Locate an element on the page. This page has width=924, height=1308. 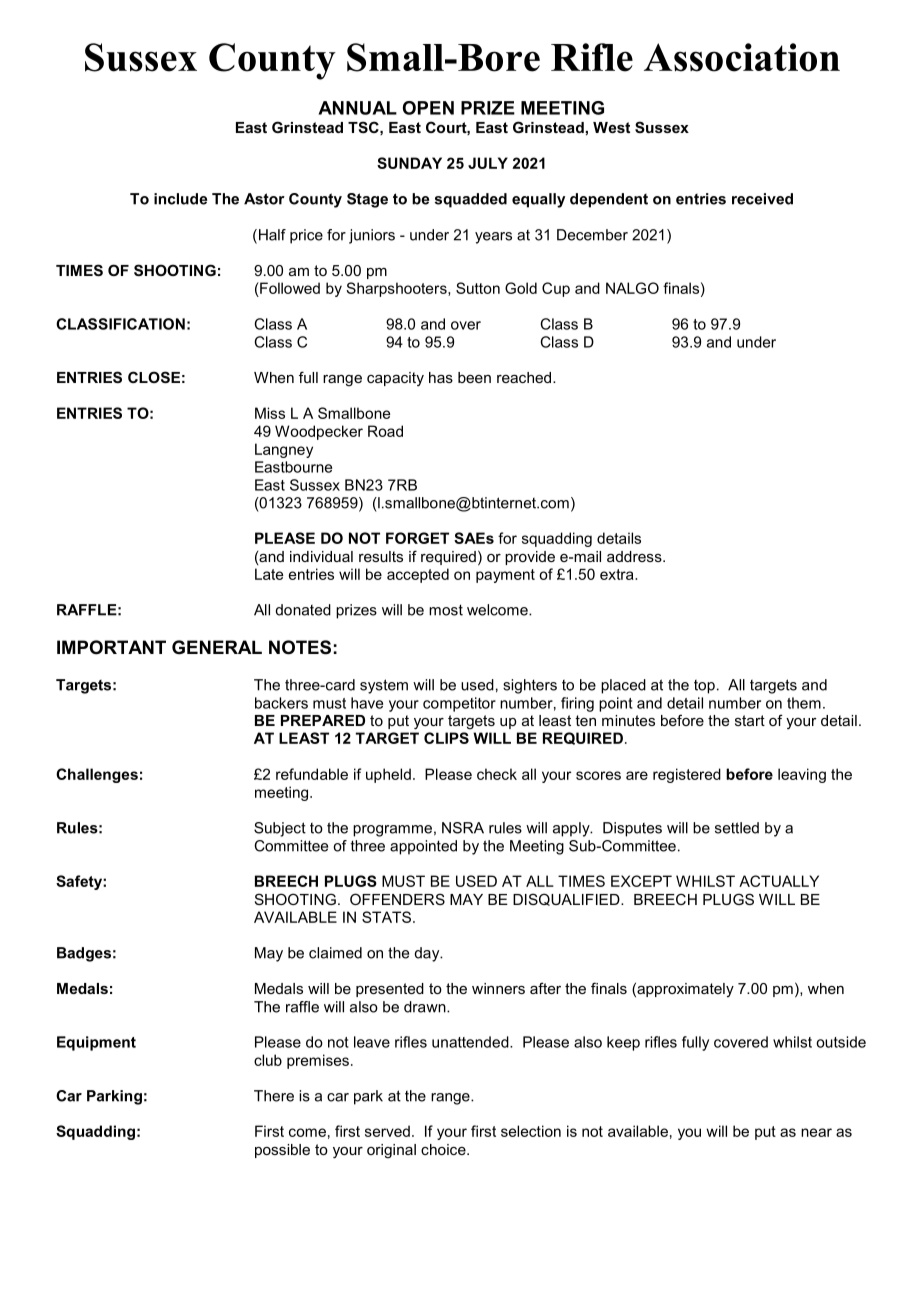
top is located at coordinates (704, 687).
